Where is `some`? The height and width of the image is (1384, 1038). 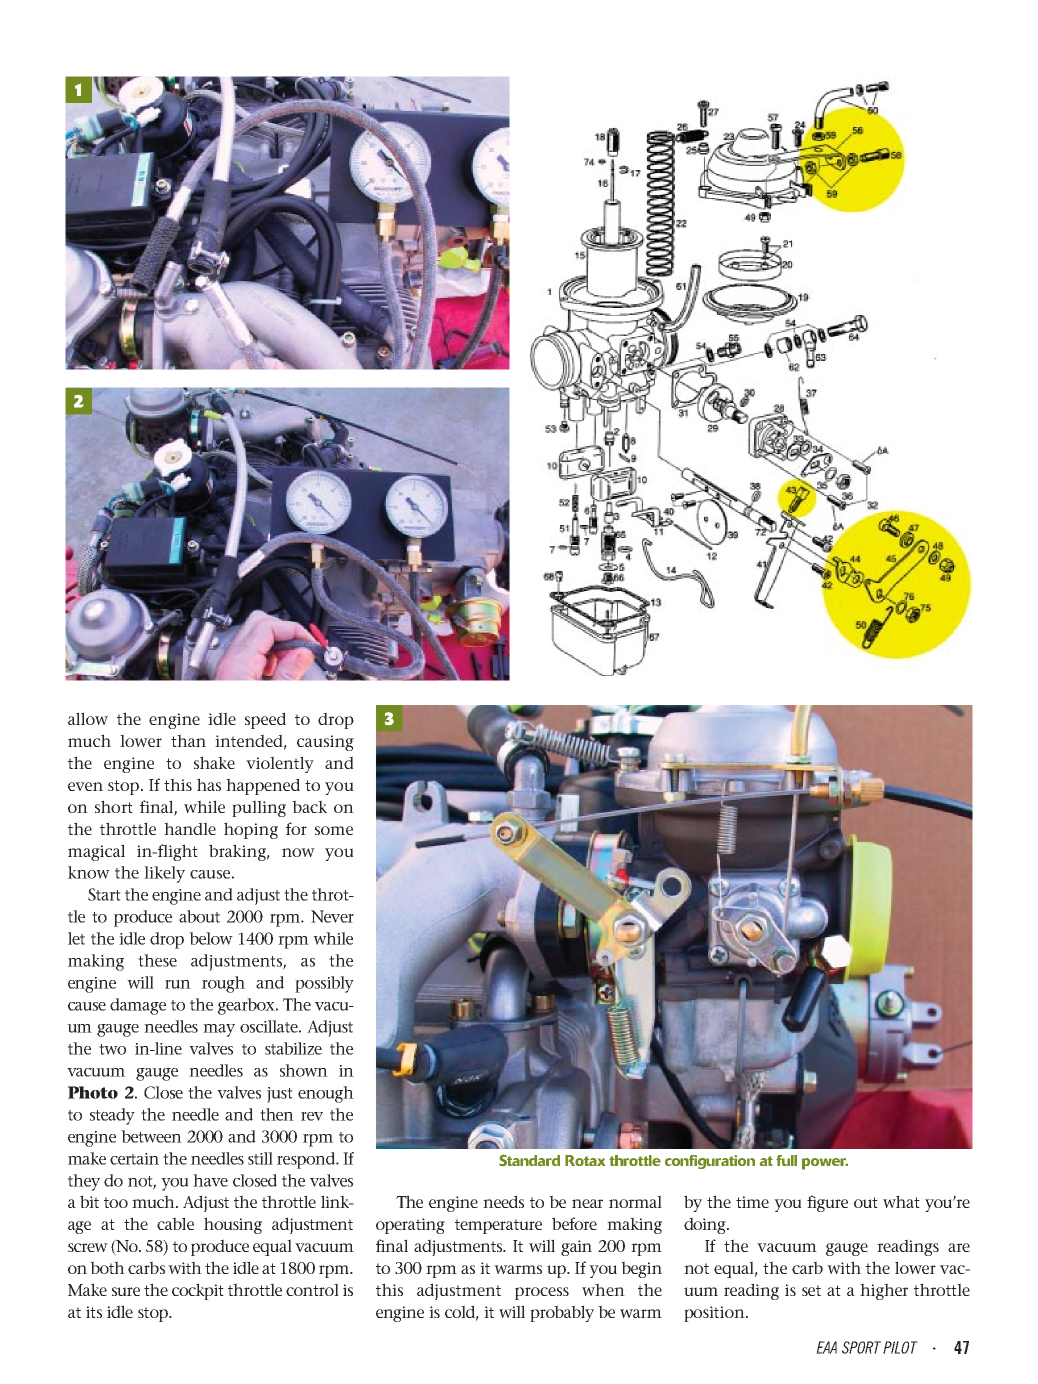 some is located at coordinates (334, 830).
